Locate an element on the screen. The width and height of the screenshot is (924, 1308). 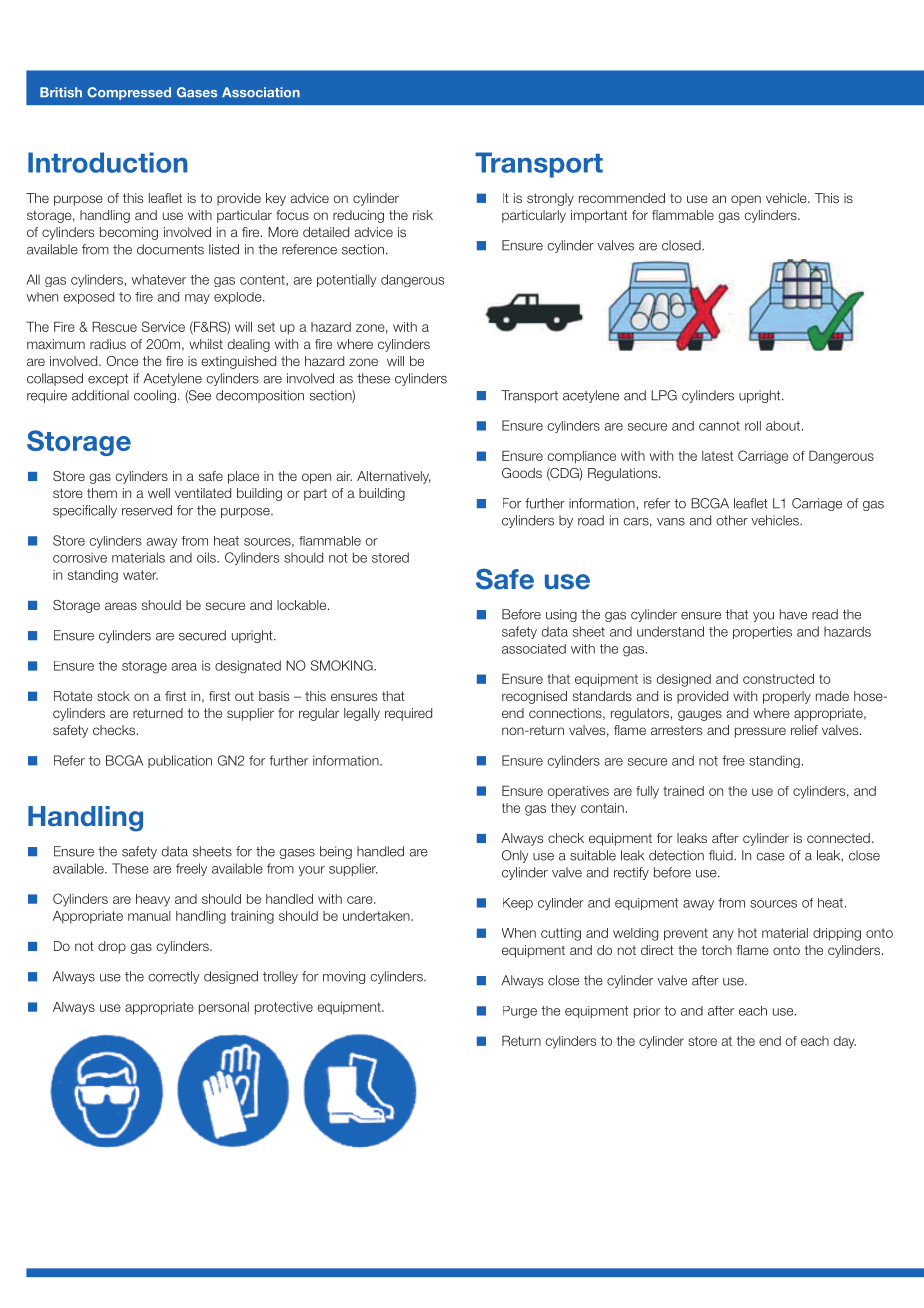
recommended is located at coordinates (622, 198).
